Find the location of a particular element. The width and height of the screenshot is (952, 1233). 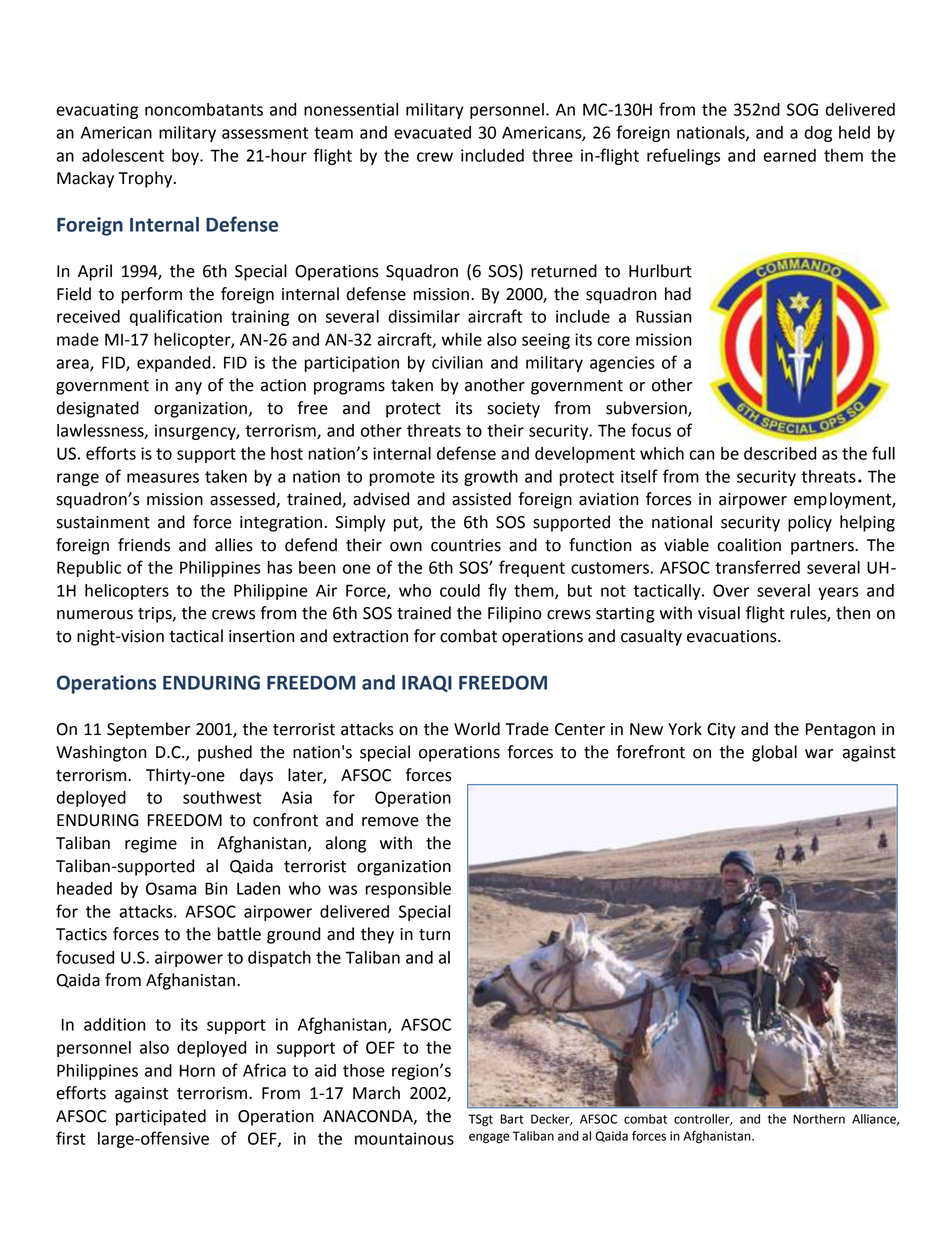

Northern is located at coordinates (819, 1119).
